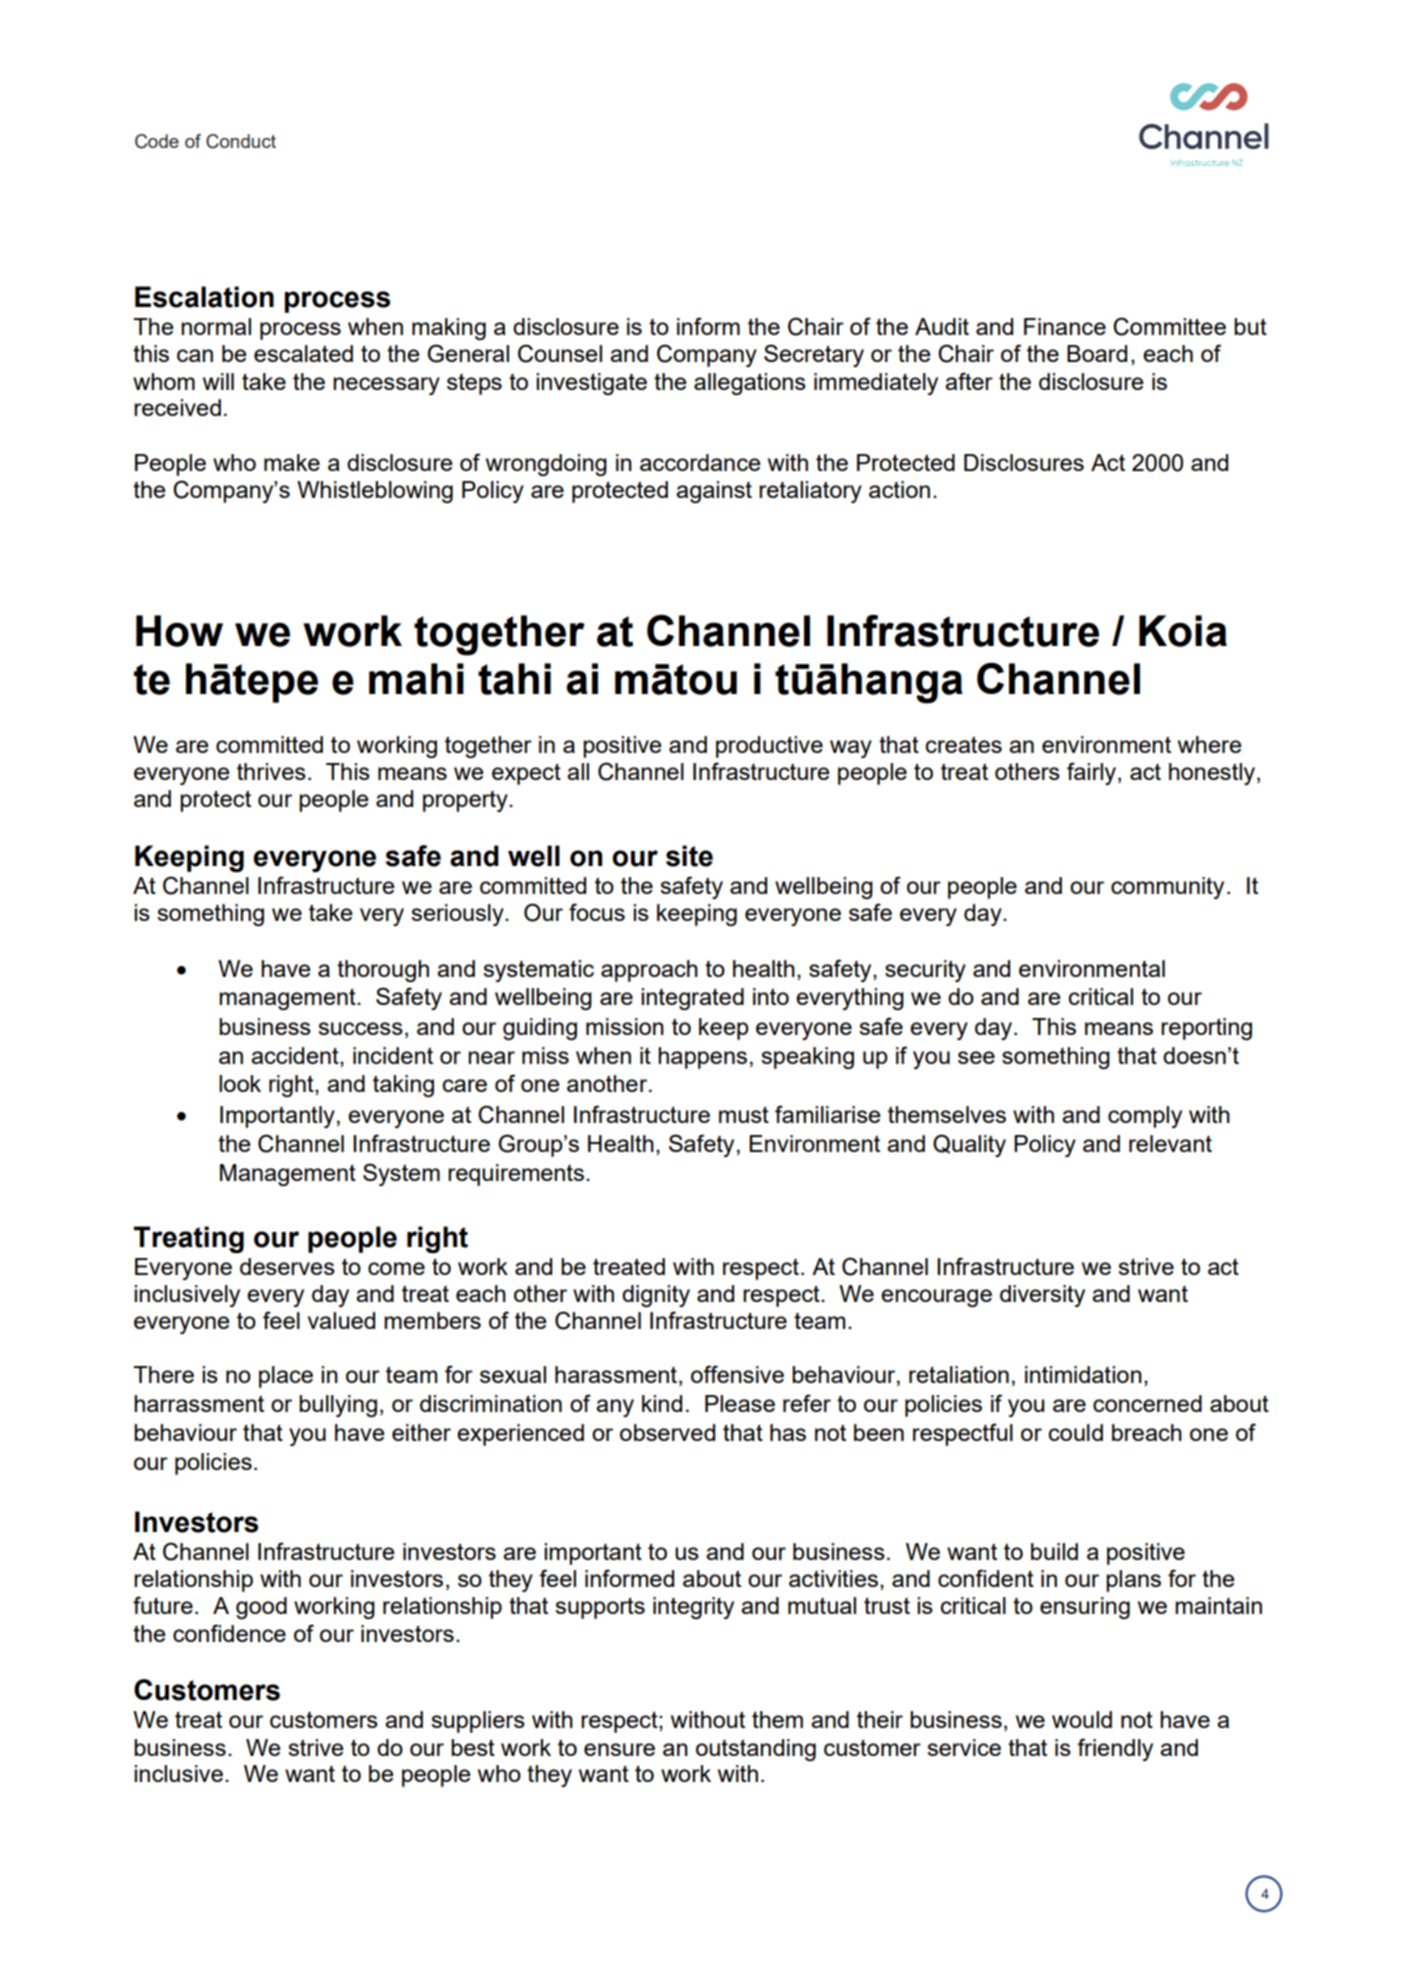 Image resolution: width=1403 pixels, height=1985 pixels. Describe the element at coordinates (375, 492) in the document. I see `Whistleblowing` at that location.
